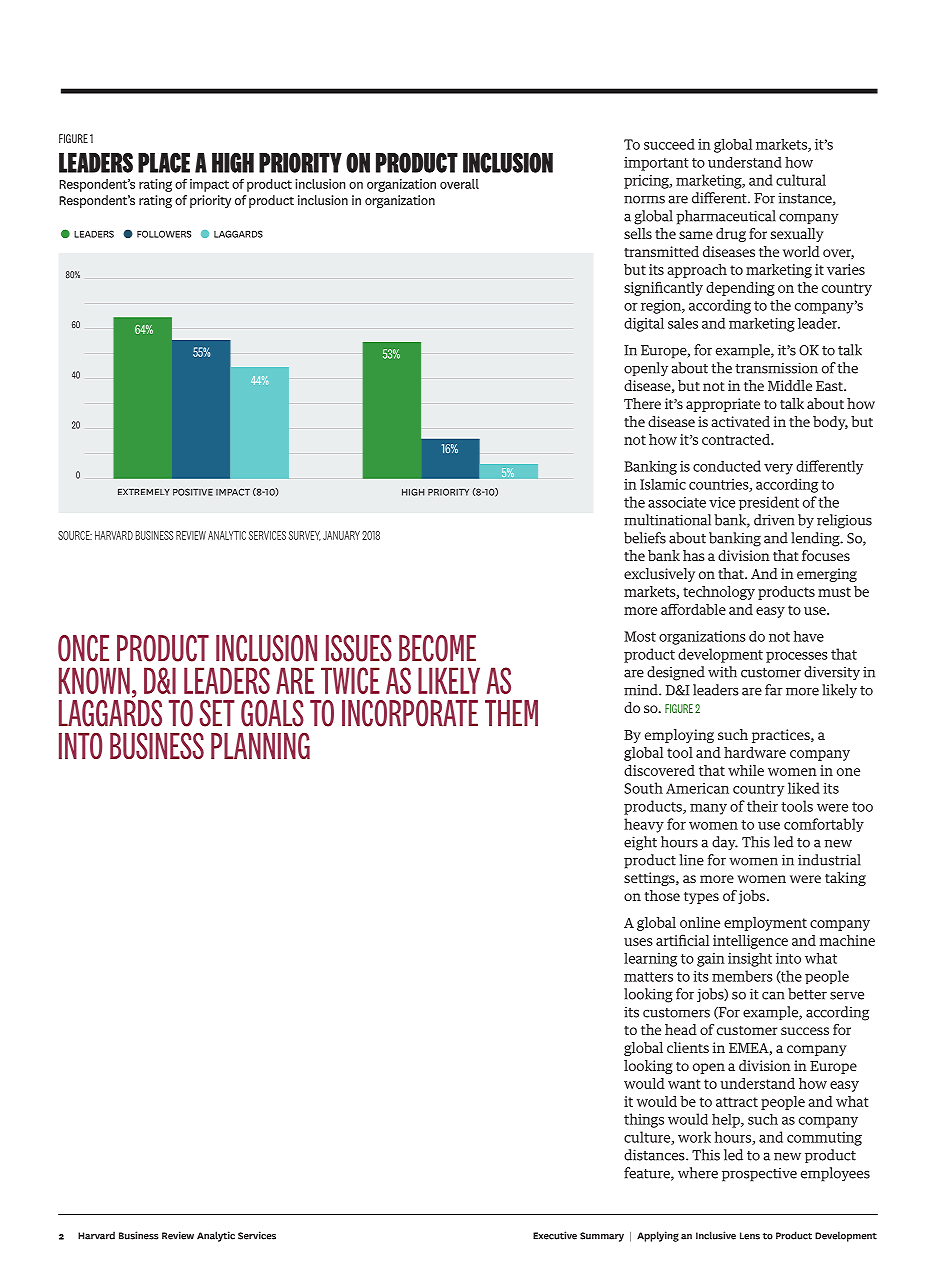 This screenshot has height=1288, width=936. I want to click on driven, so click(774, 520).
